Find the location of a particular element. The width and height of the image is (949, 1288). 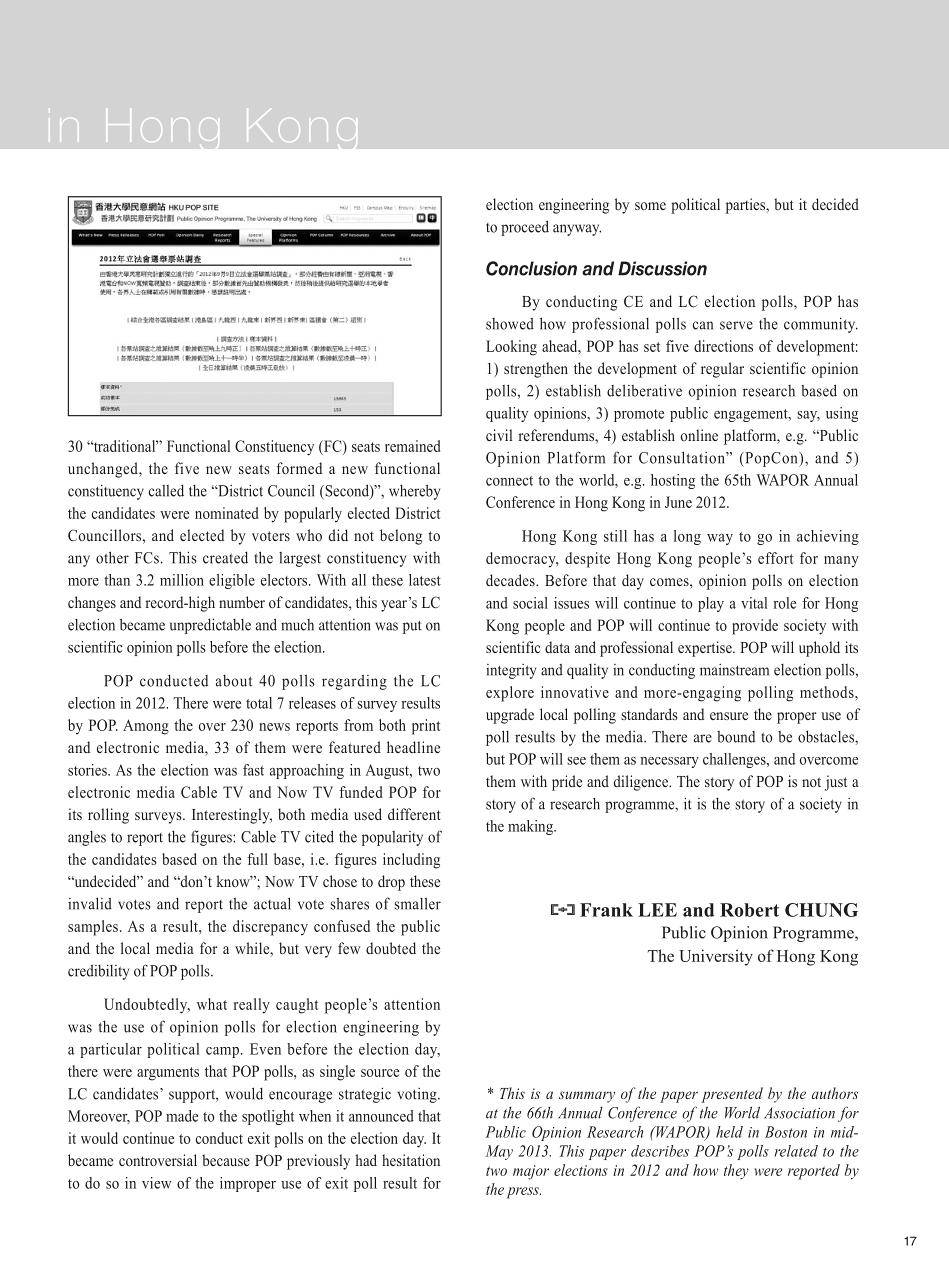

connect is located at coordinates (509, 481).
